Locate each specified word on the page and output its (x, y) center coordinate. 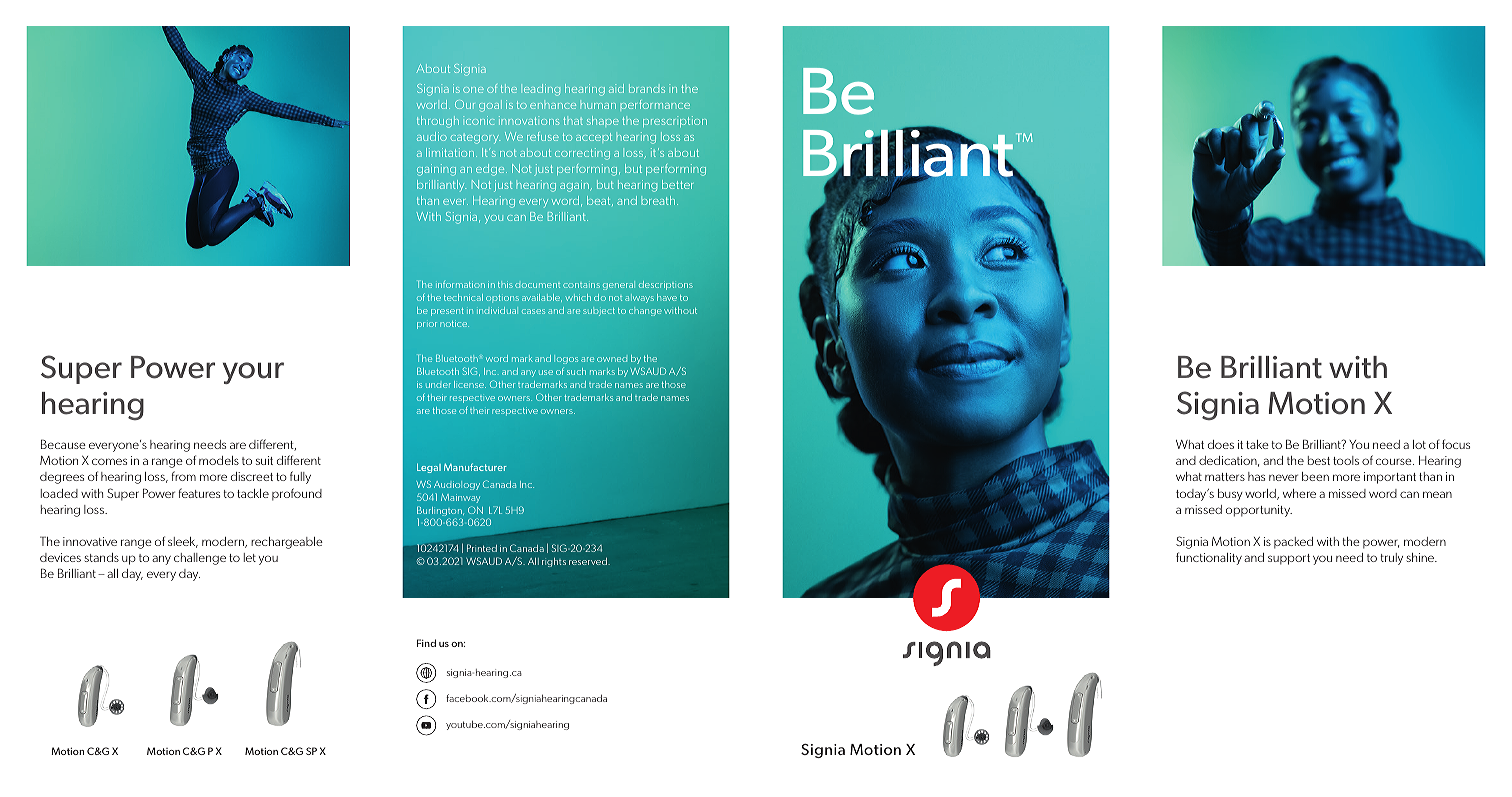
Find (426, 643)
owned (612, 359)
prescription (675, 121)
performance (655, 104)
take (1257, 444)
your (253, 373)
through (438, 122)
